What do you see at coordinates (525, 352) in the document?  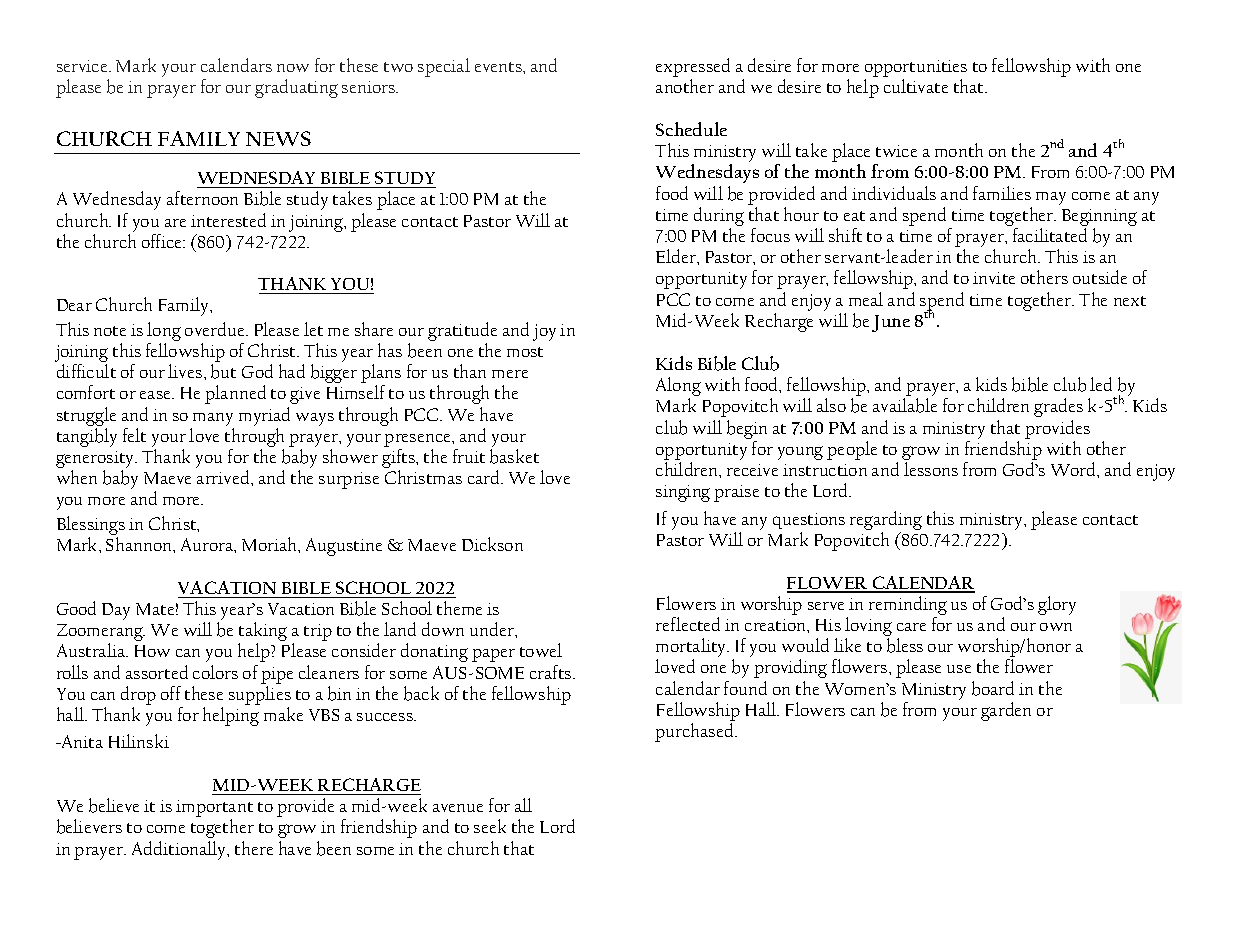 I see `most` at bounding box center [525, 352].
